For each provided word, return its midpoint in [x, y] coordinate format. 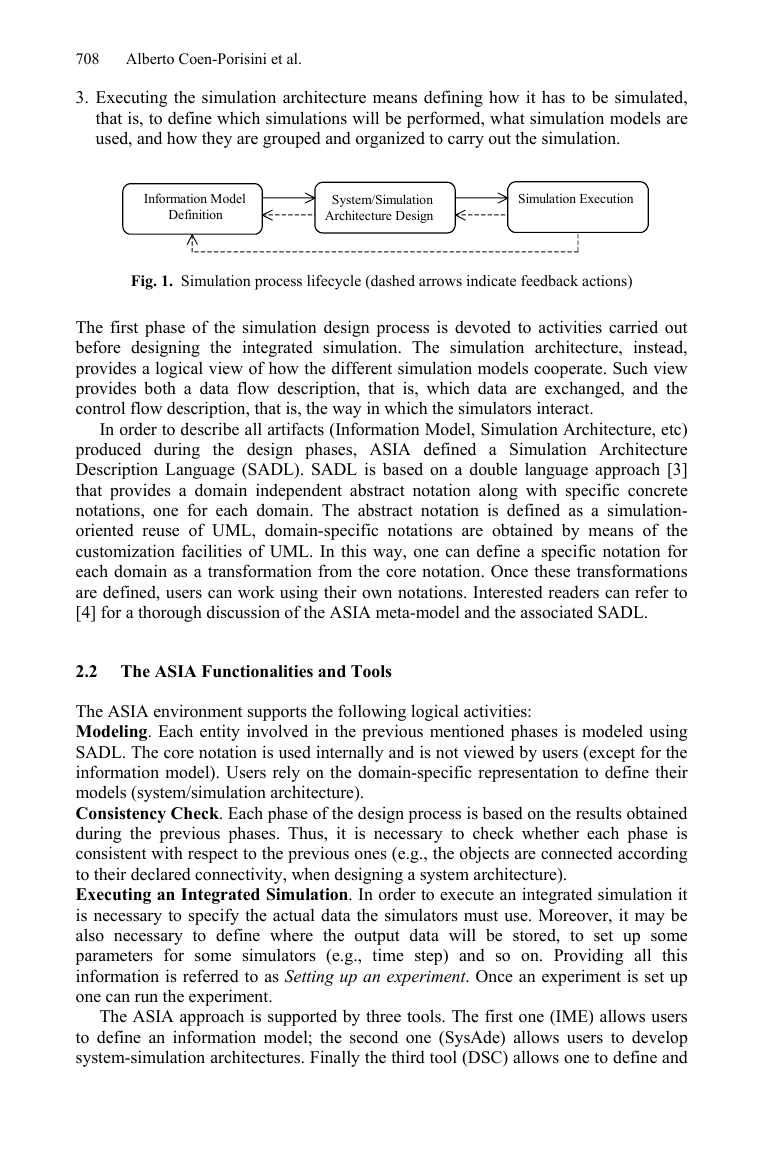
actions [605, 282]
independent [299, 491]
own [377, 594]
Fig [143, 282]
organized [390, 140]
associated [557, 612]
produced [108, 450]
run [146, 998]
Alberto [150, 58]
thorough [170, 613]
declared [161, 874]
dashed [392, 282]
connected [577, 853]
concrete [658, 491]
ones [371, 855]
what [507, 117]
